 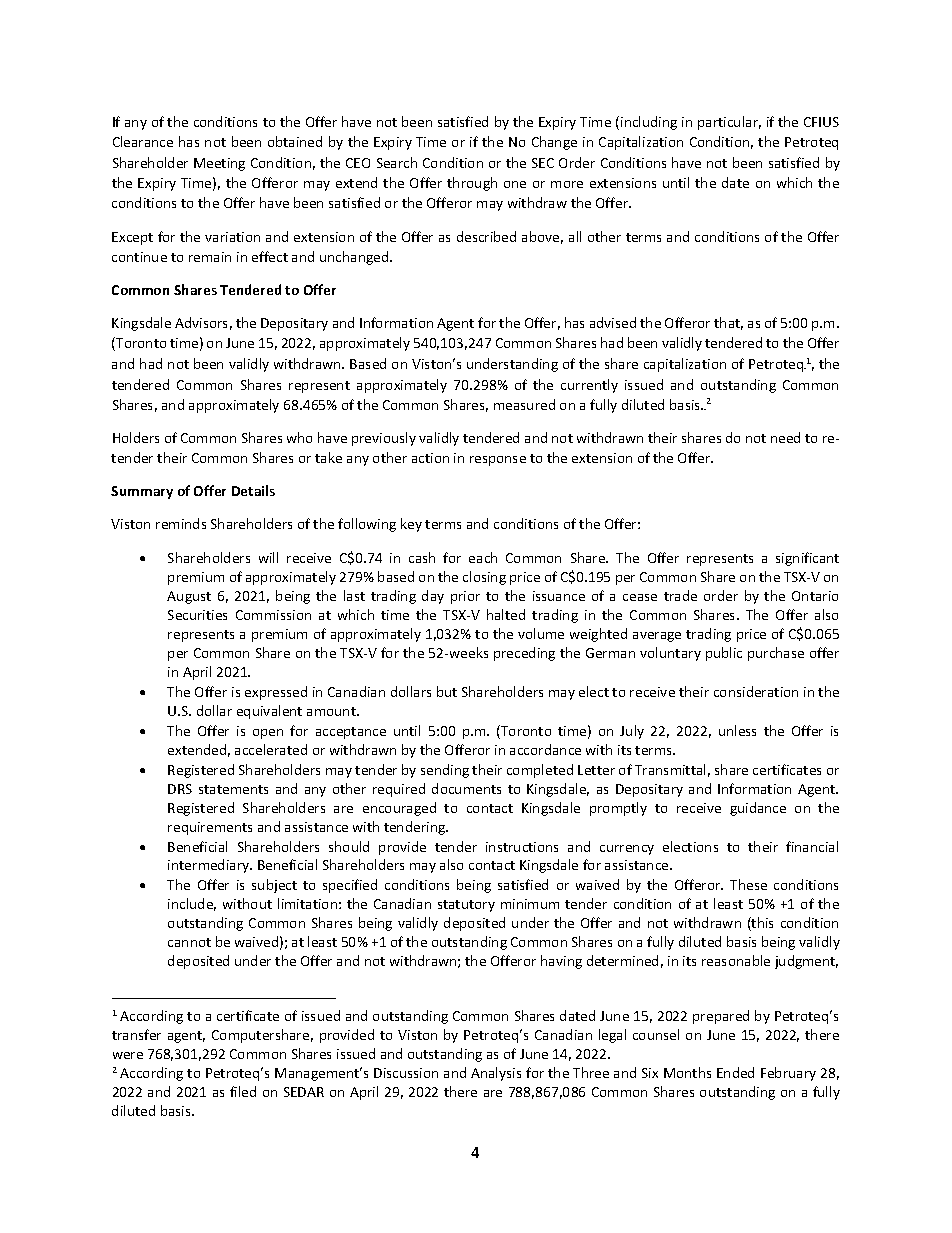 What do you see at coordinates (465, 597) in the image?
I see `prior` at bounding box center [465, 597].
